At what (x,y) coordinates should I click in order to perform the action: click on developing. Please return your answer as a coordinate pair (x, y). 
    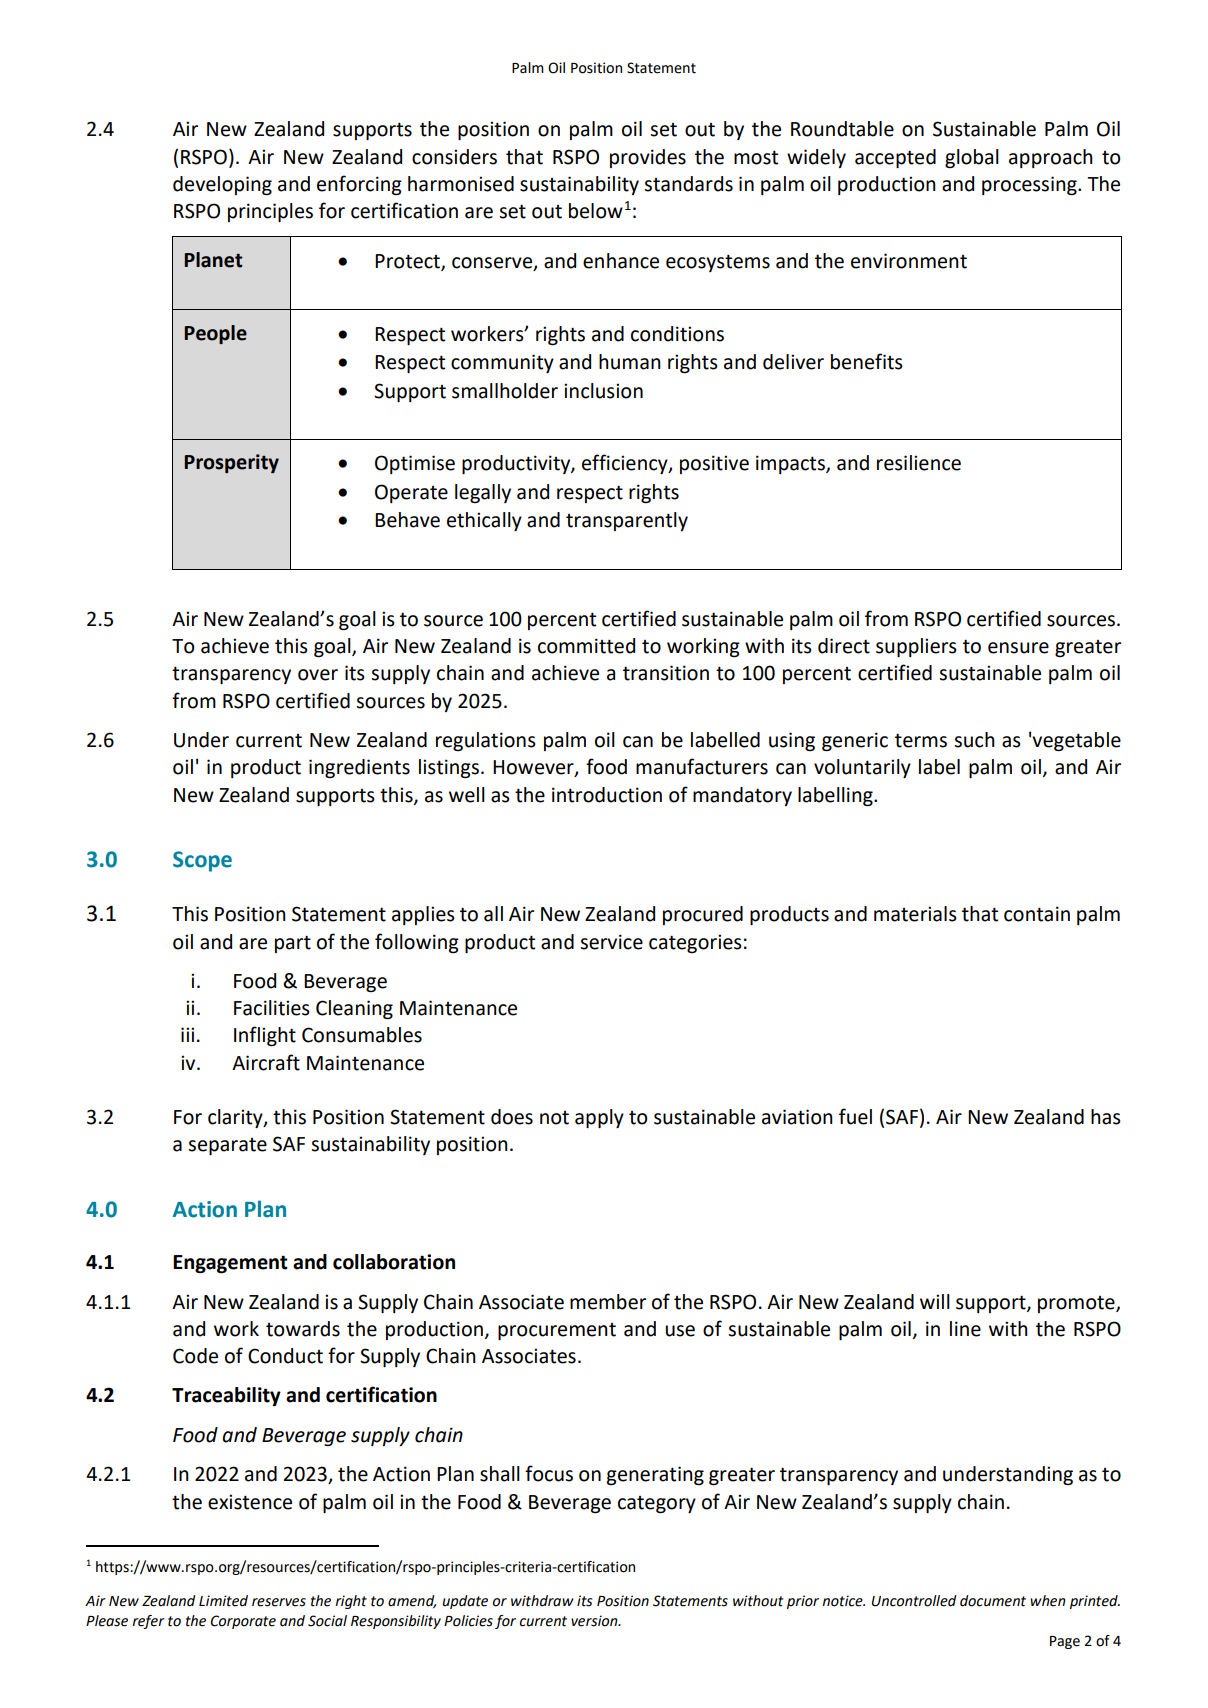
    Looking at the image, I should click on (222, 185).
